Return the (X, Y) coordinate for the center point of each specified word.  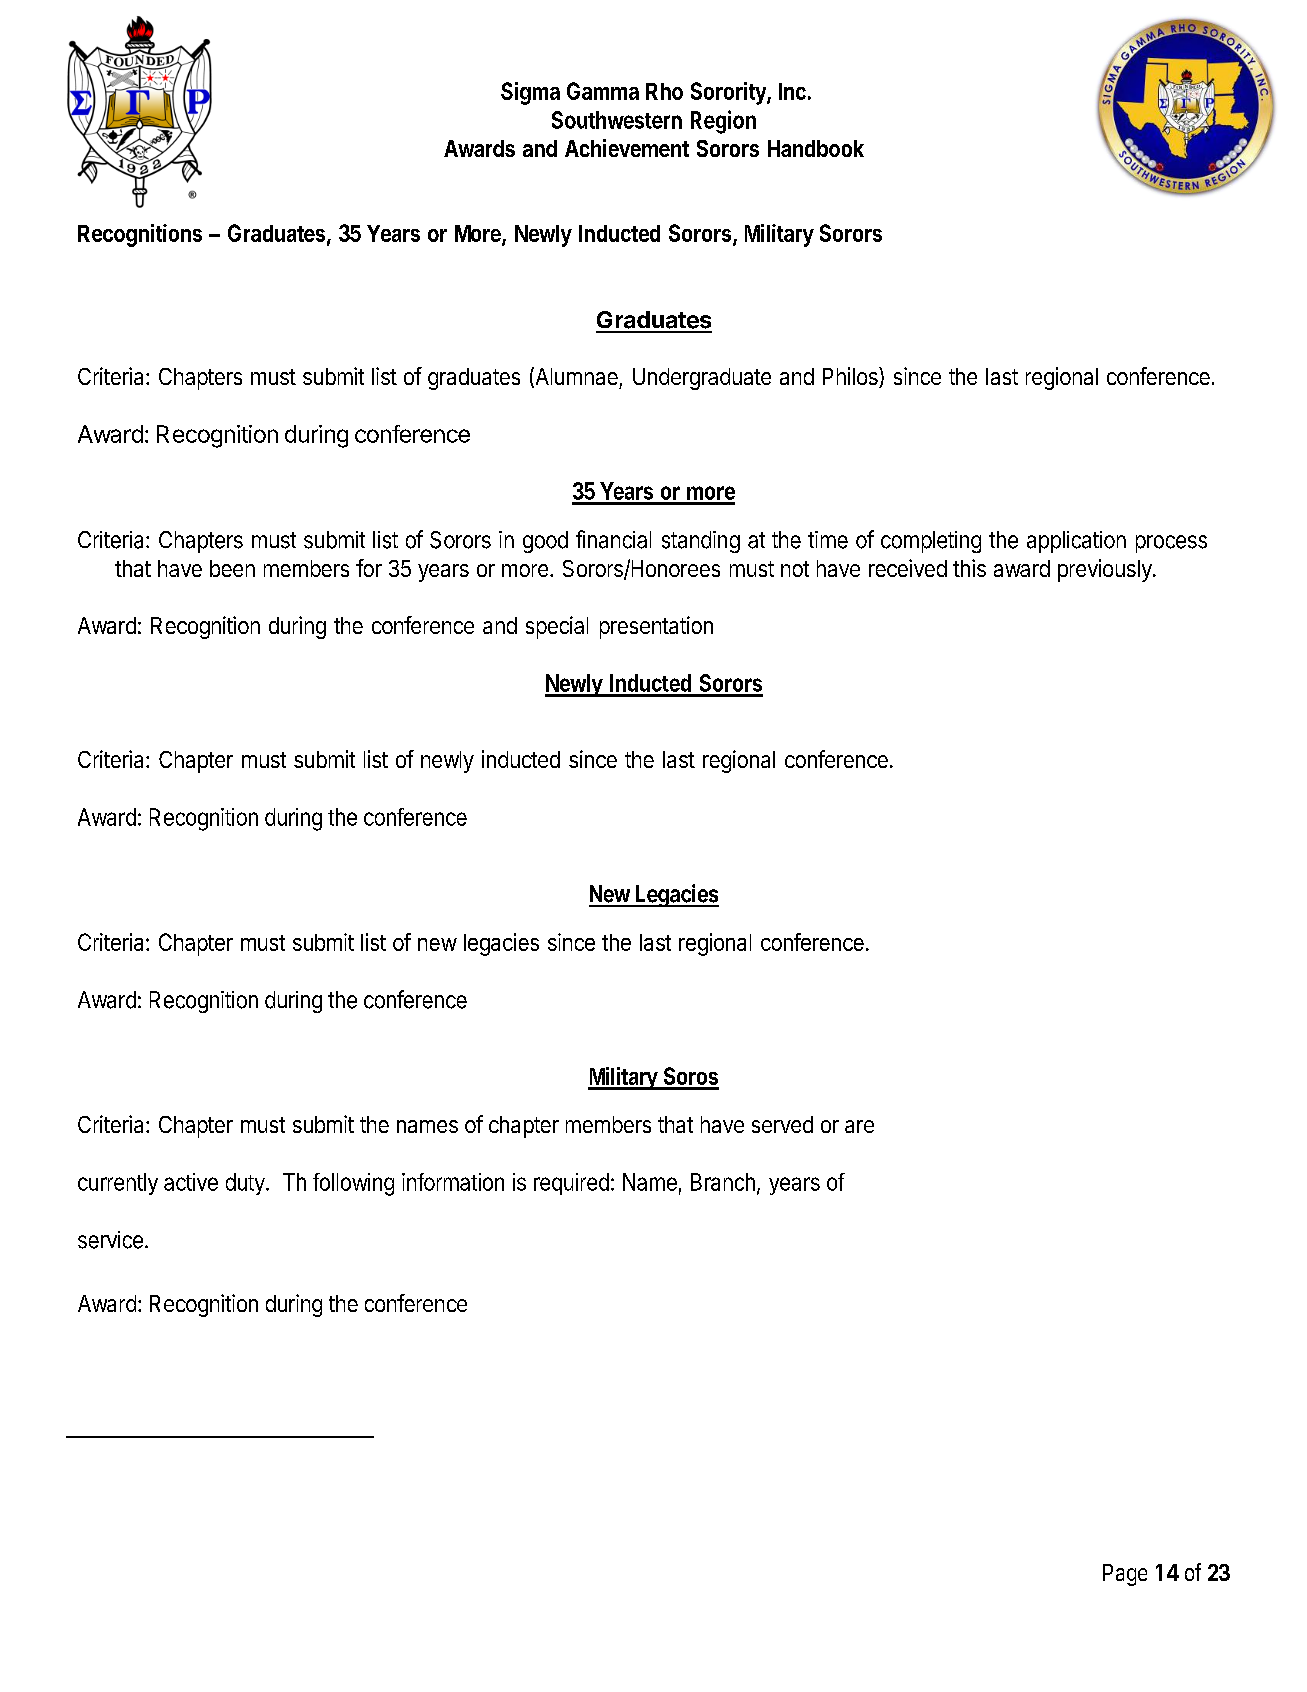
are (859, 1126)
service (110, 1240)
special (557, 627)
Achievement (627, 148)
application (1076, 542)
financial (613, 539)
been (232, 568)
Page (1125, 1575)
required (571, 1184)
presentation (656, 627)
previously (1106, 570)
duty (245, 1184)
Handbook (816, 148)
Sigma (530, 93)
